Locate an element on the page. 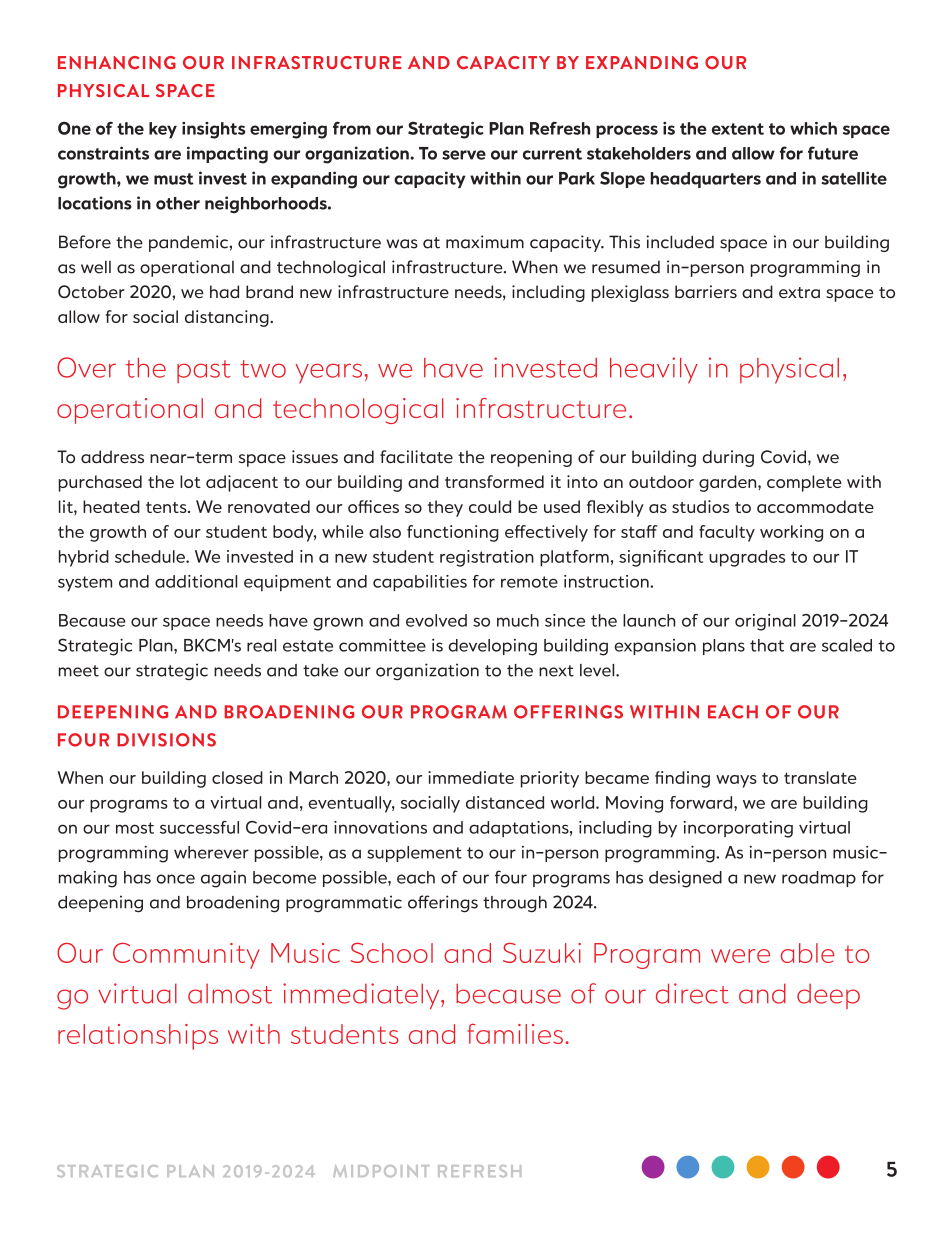  extra is located at coordinates (799, 293).
